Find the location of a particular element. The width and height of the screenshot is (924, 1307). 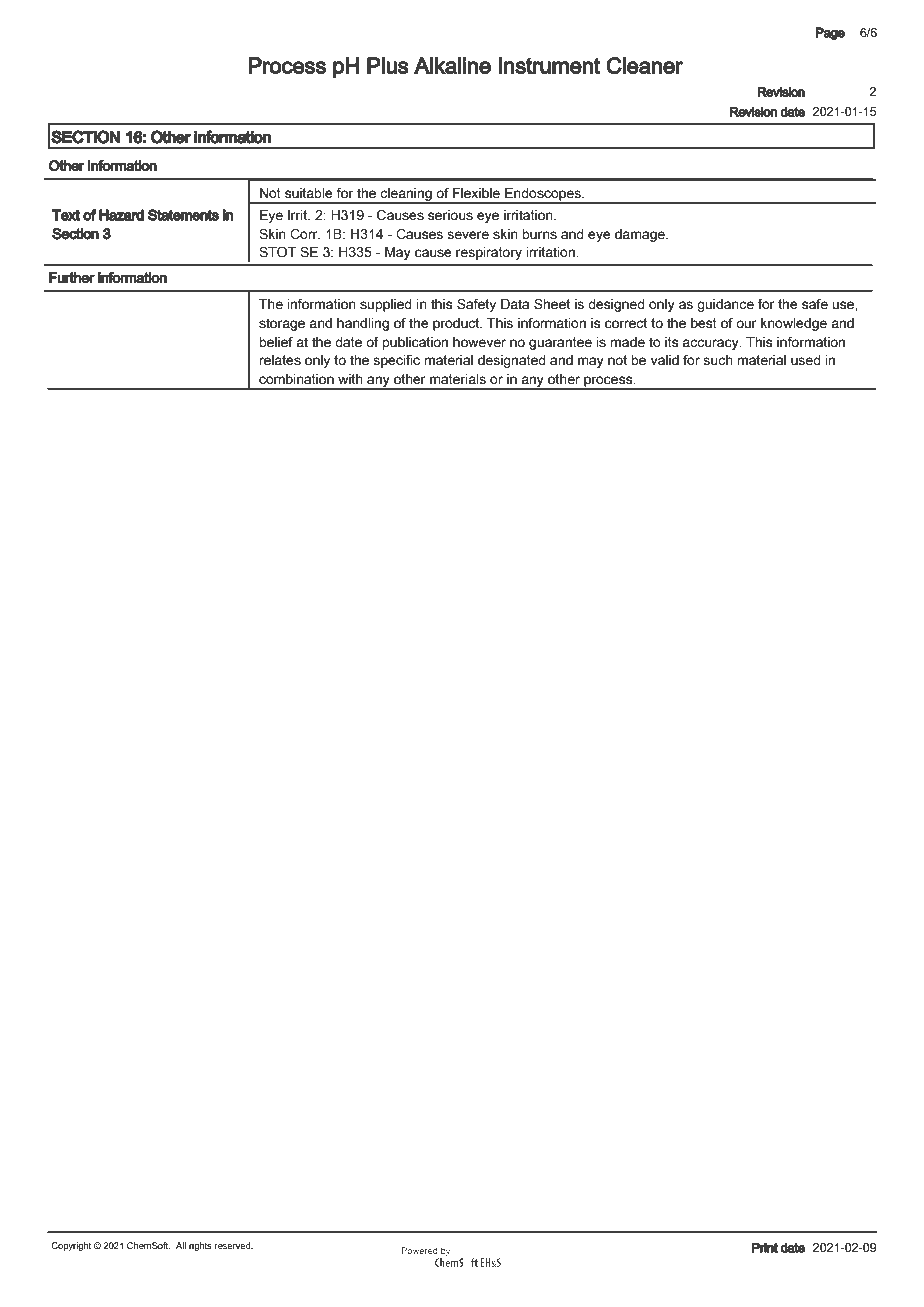

Statements is located at coordinates (183, 215).
